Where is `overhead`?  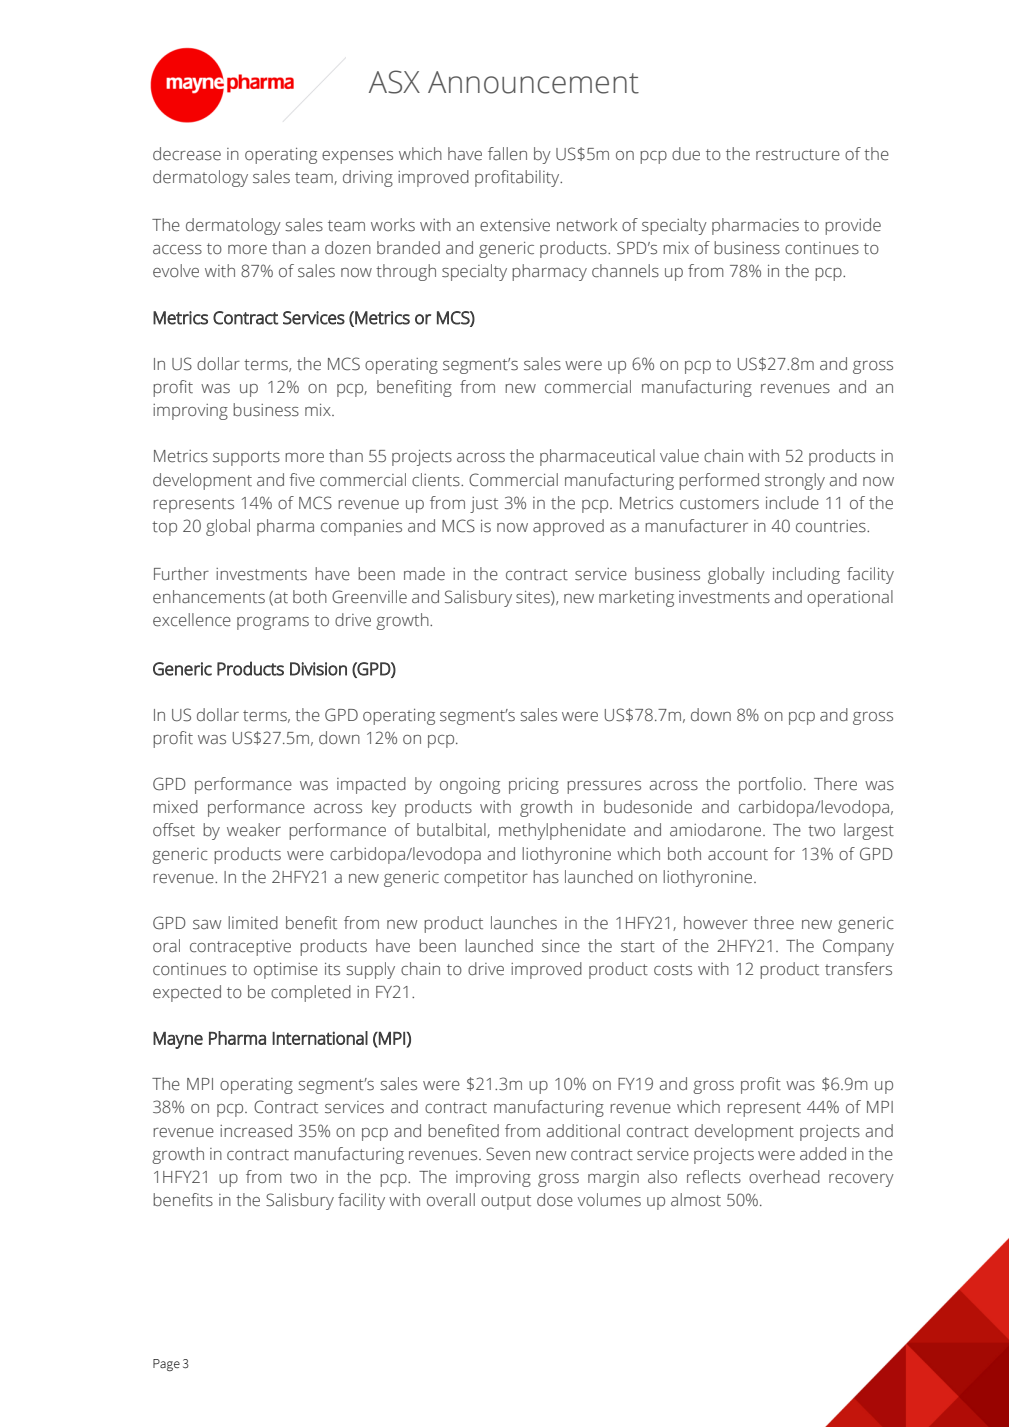 overhead is located at coordinates (784, 1177).
